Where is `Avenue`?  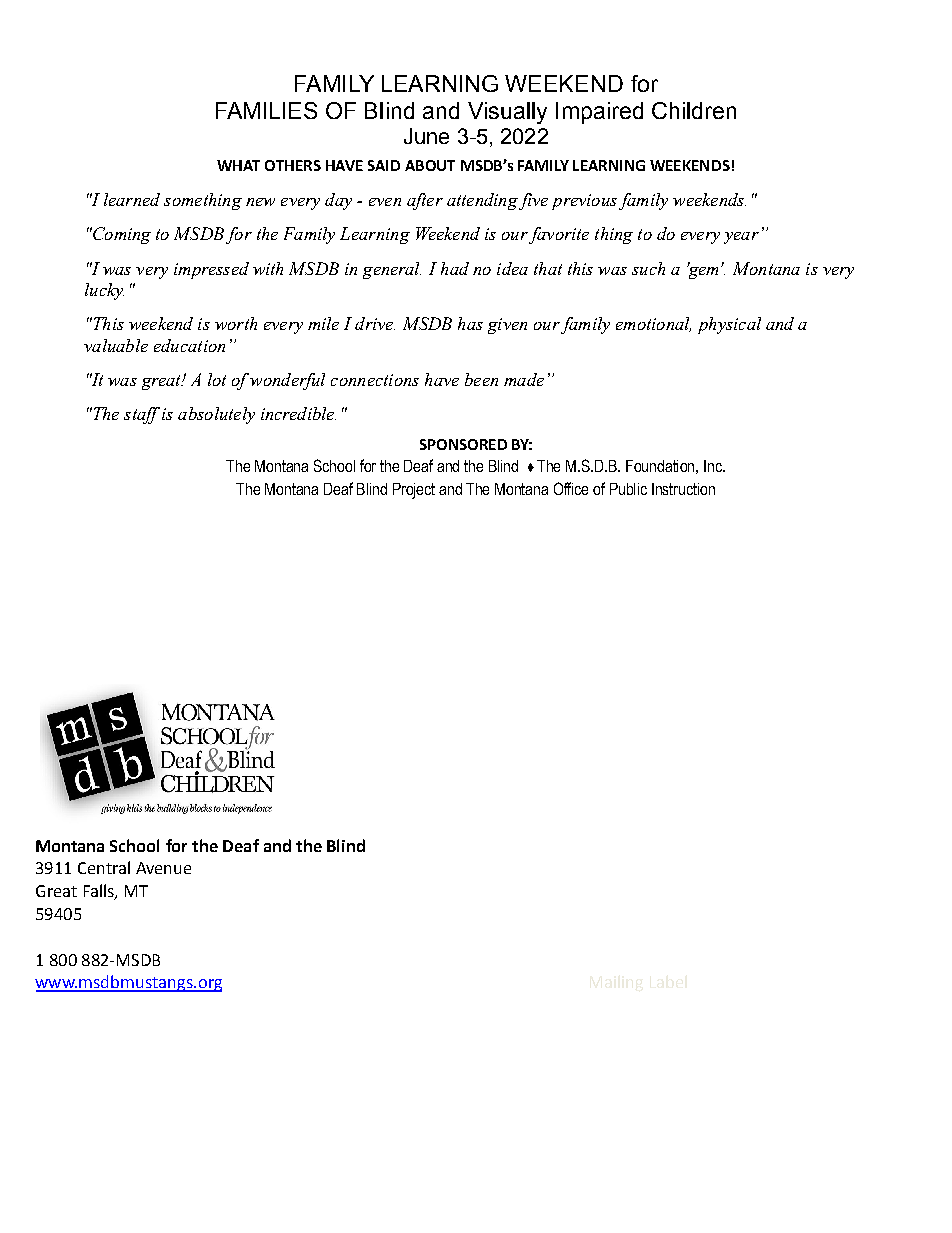 Avenue is located at coordinates (163, 868).
